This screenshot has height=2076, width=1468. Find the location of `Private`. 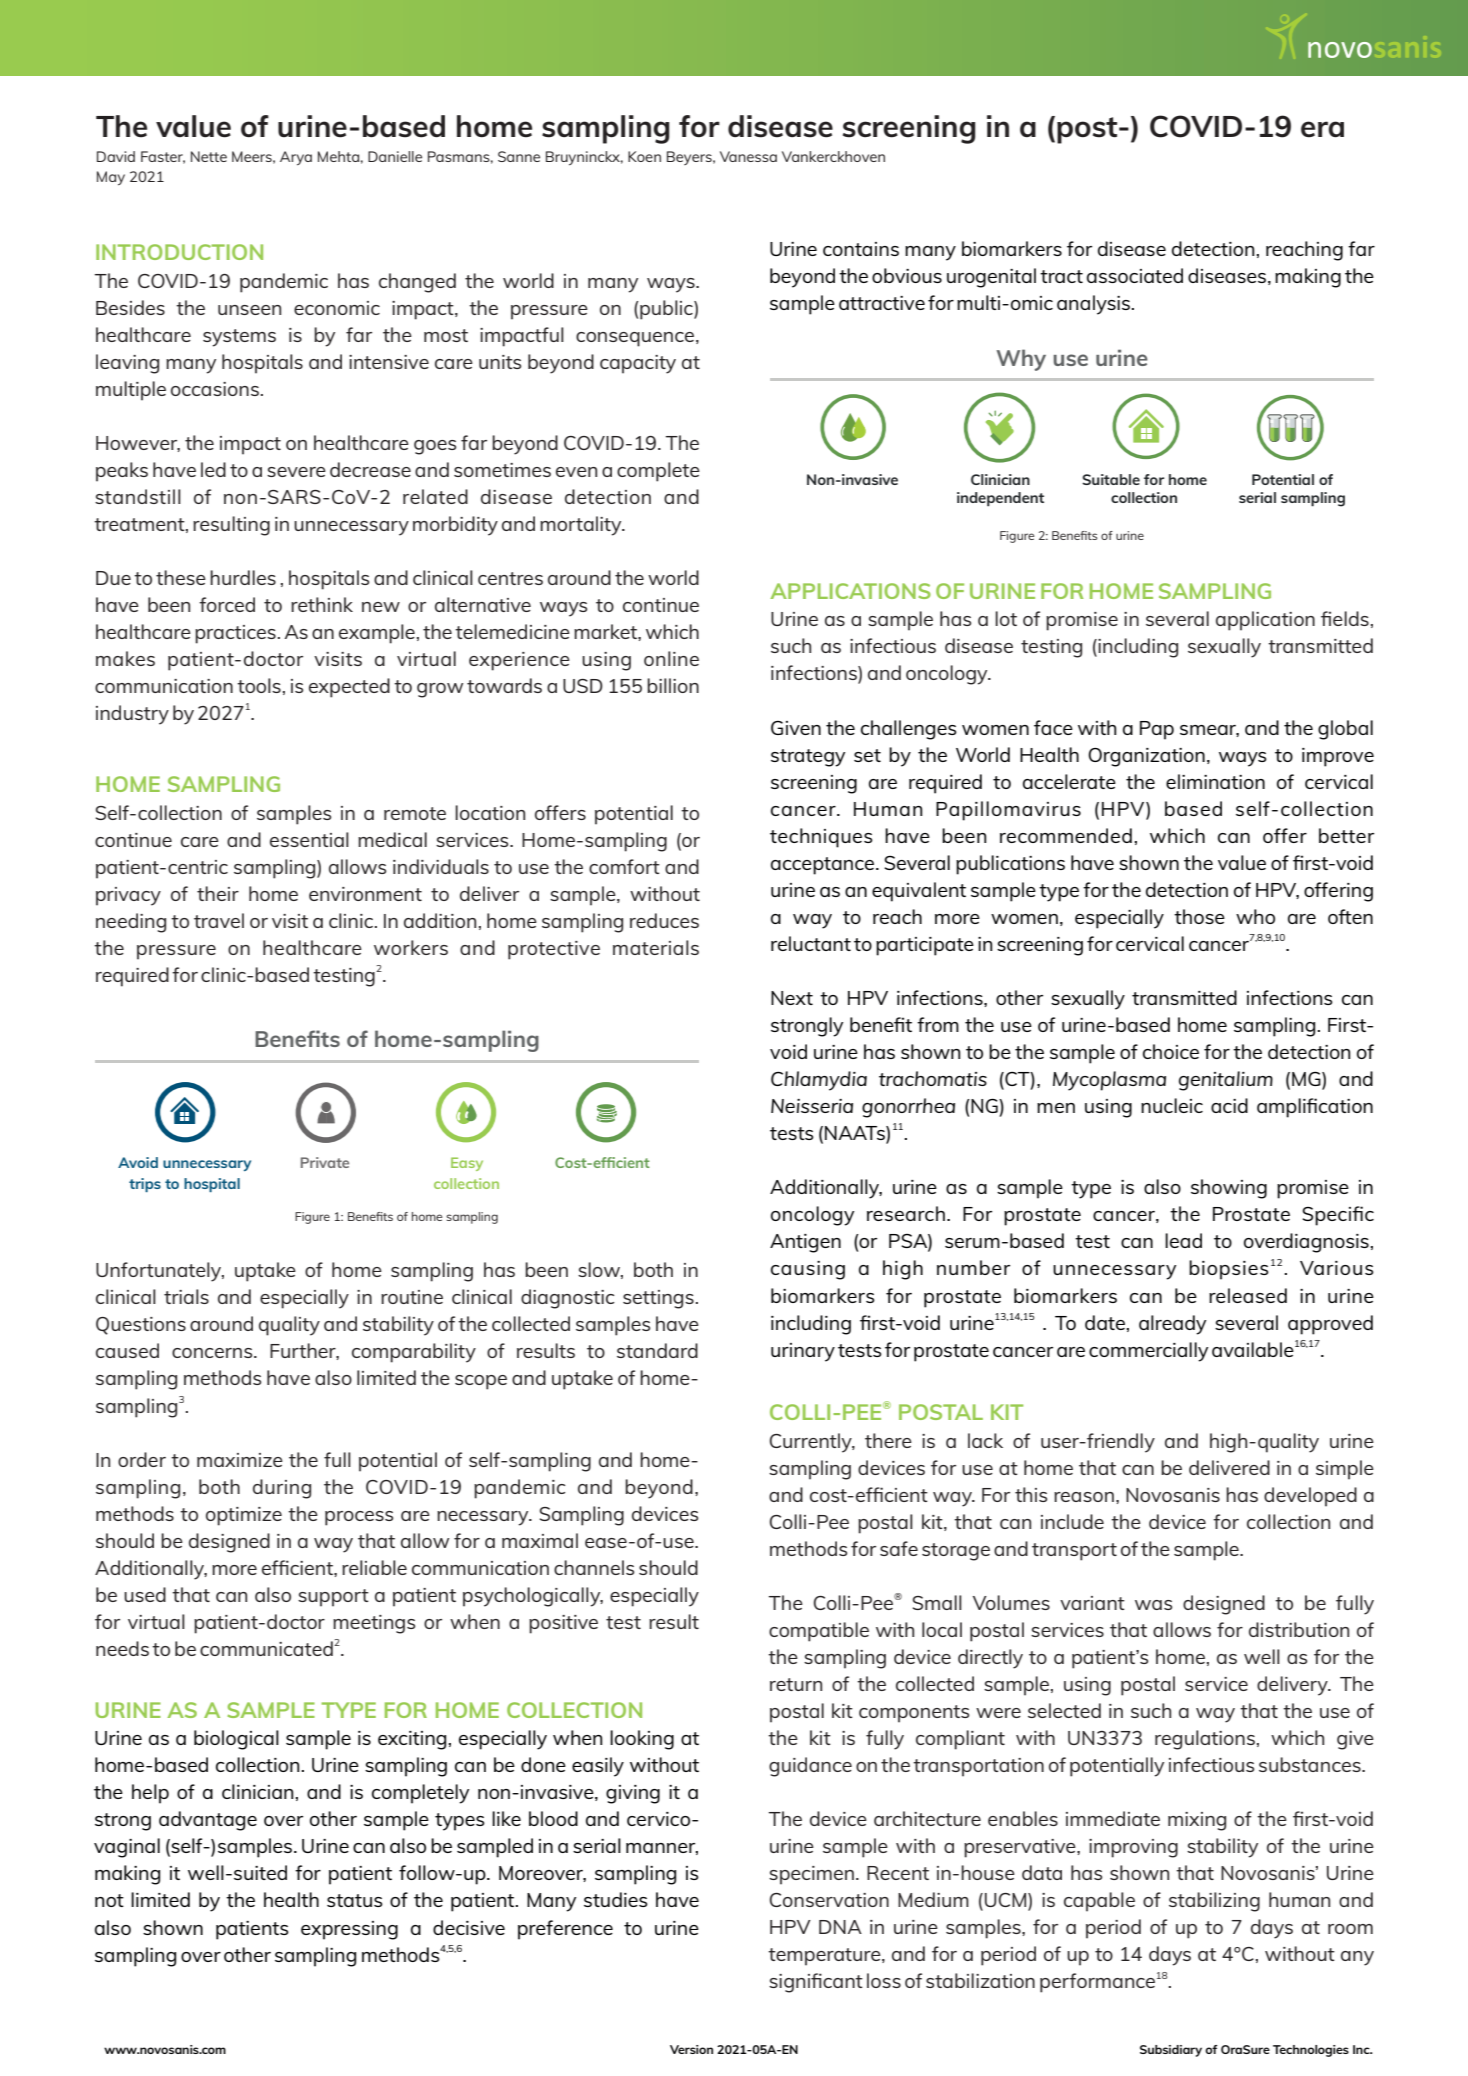

Private is located at coordinates (325, 1162).
